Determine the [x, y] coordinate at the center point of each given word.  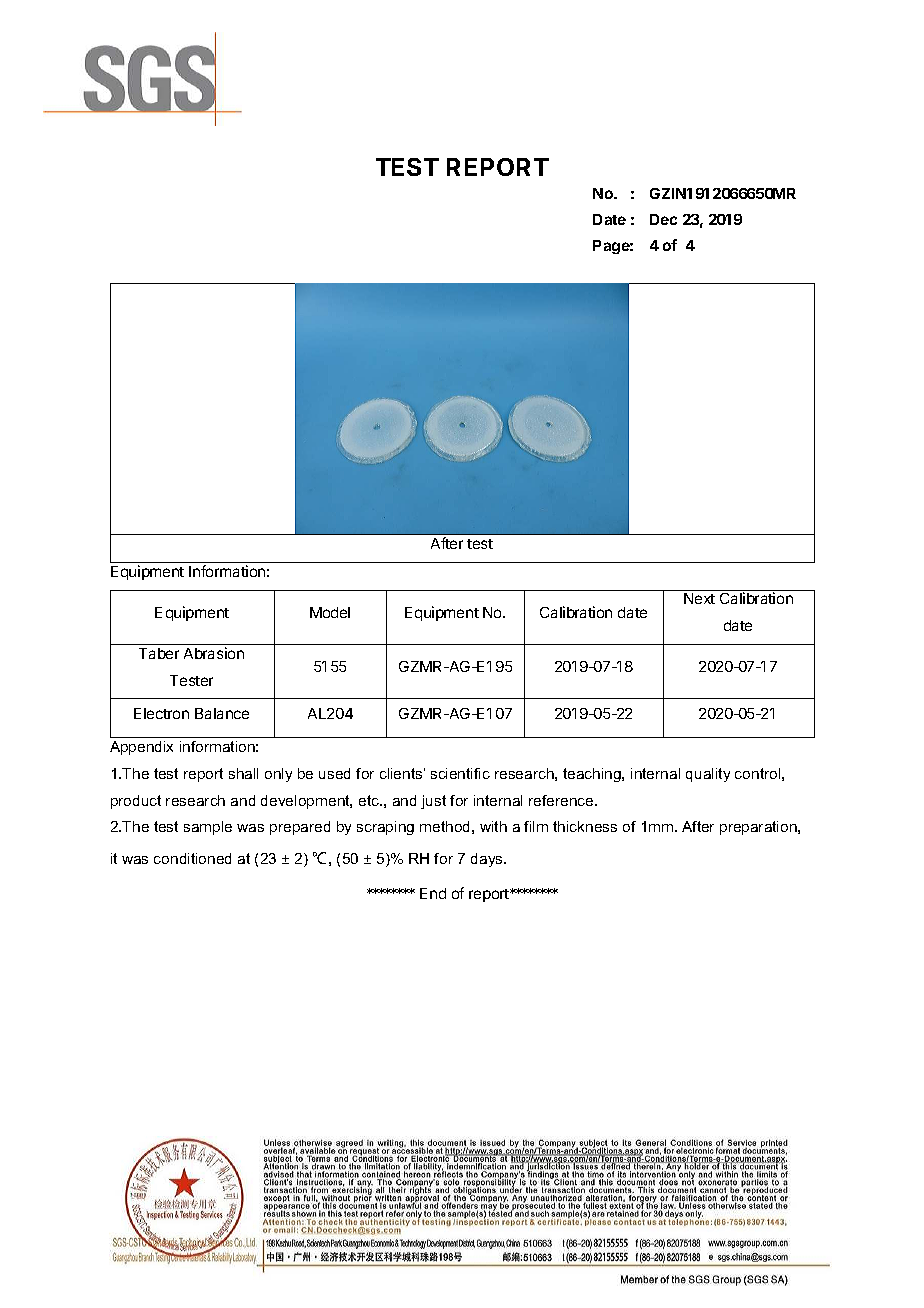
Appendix [141, 748]
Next [699, 598]
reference [562, 800]
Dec [663, 219]
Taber [159, 653]
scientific [460, 773]
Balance [222, 713]
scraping [385, 828]
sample [208, 828]
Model [330, 612]
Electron [161, 713]
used [334, 773]
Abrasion [214, 653]
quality [708, 775]
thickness [585, 826]
